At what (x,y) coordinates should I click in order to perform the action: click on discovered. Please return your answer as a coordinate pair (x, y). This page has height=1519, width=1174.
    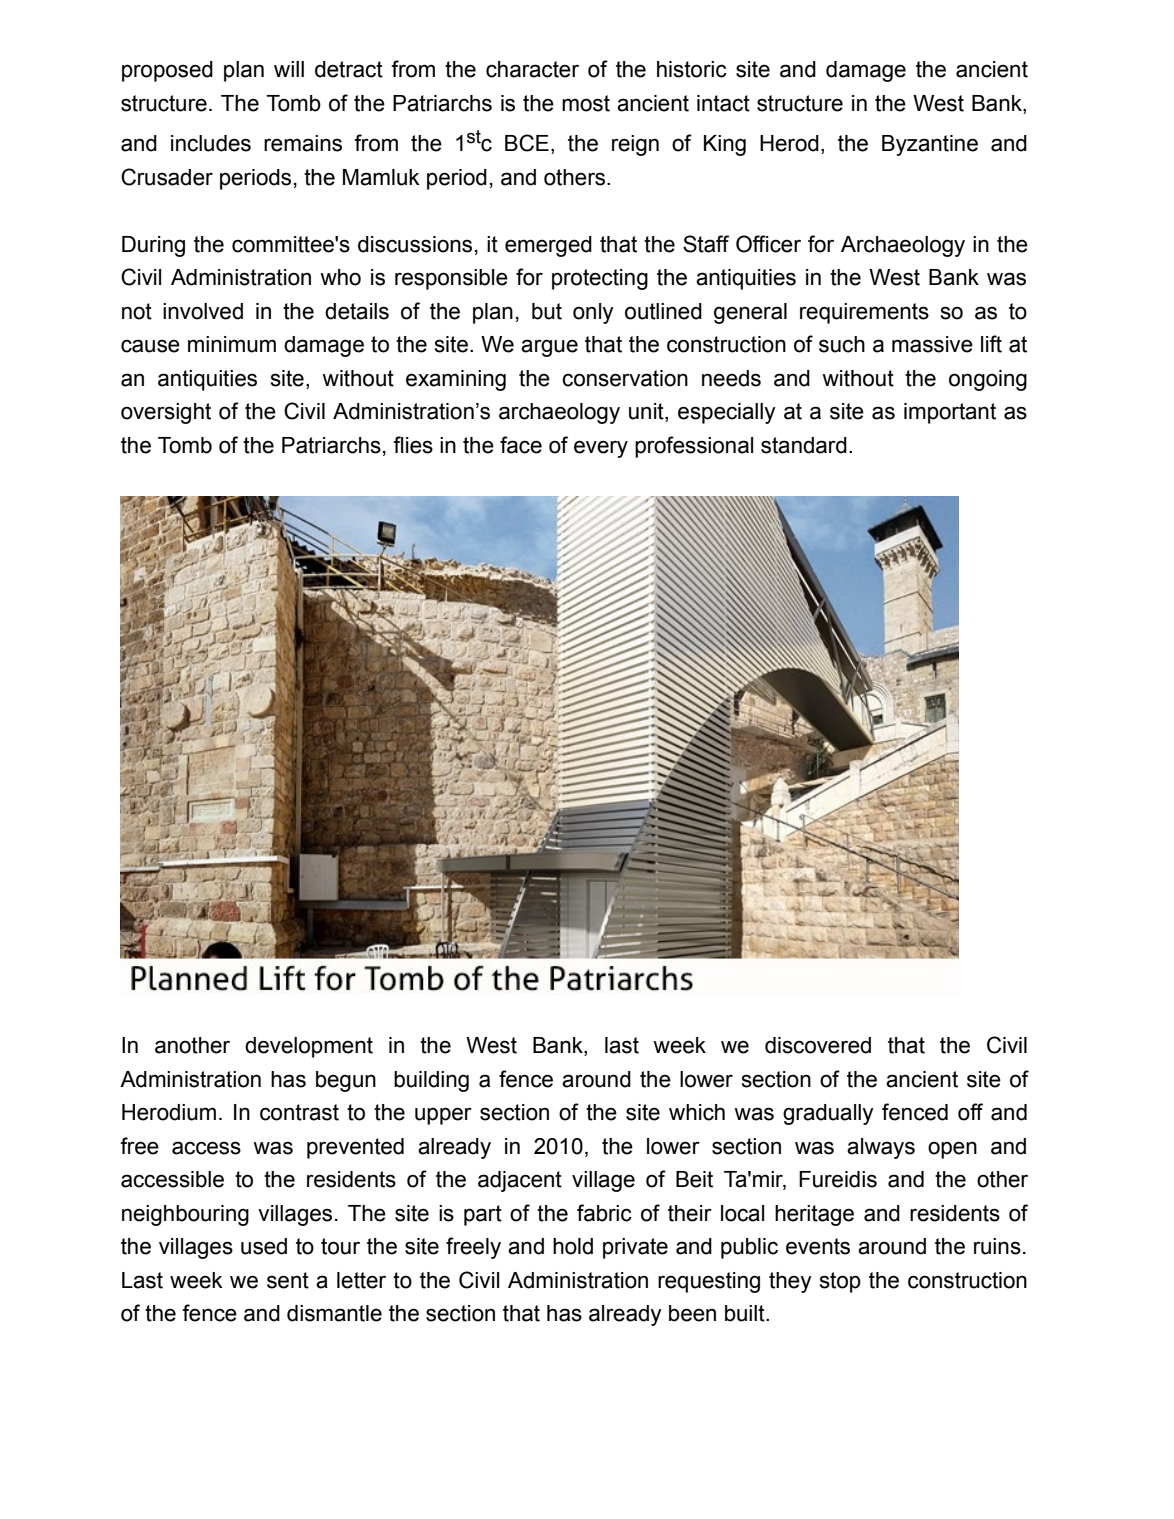
    Looking at the image, I should click on (818, 1045).
